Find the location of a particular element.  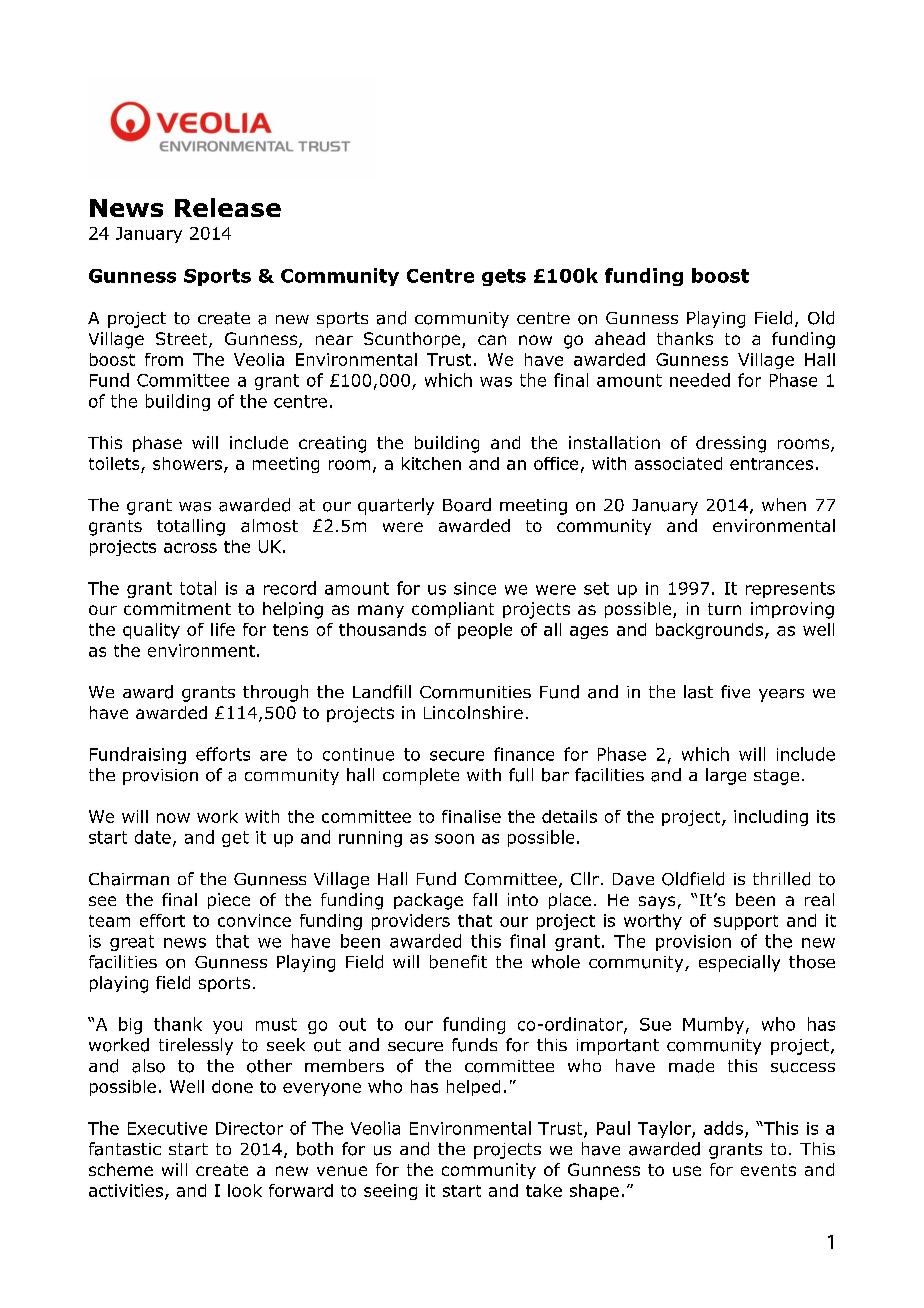

Executive is located at coordinates (167, 1128).
